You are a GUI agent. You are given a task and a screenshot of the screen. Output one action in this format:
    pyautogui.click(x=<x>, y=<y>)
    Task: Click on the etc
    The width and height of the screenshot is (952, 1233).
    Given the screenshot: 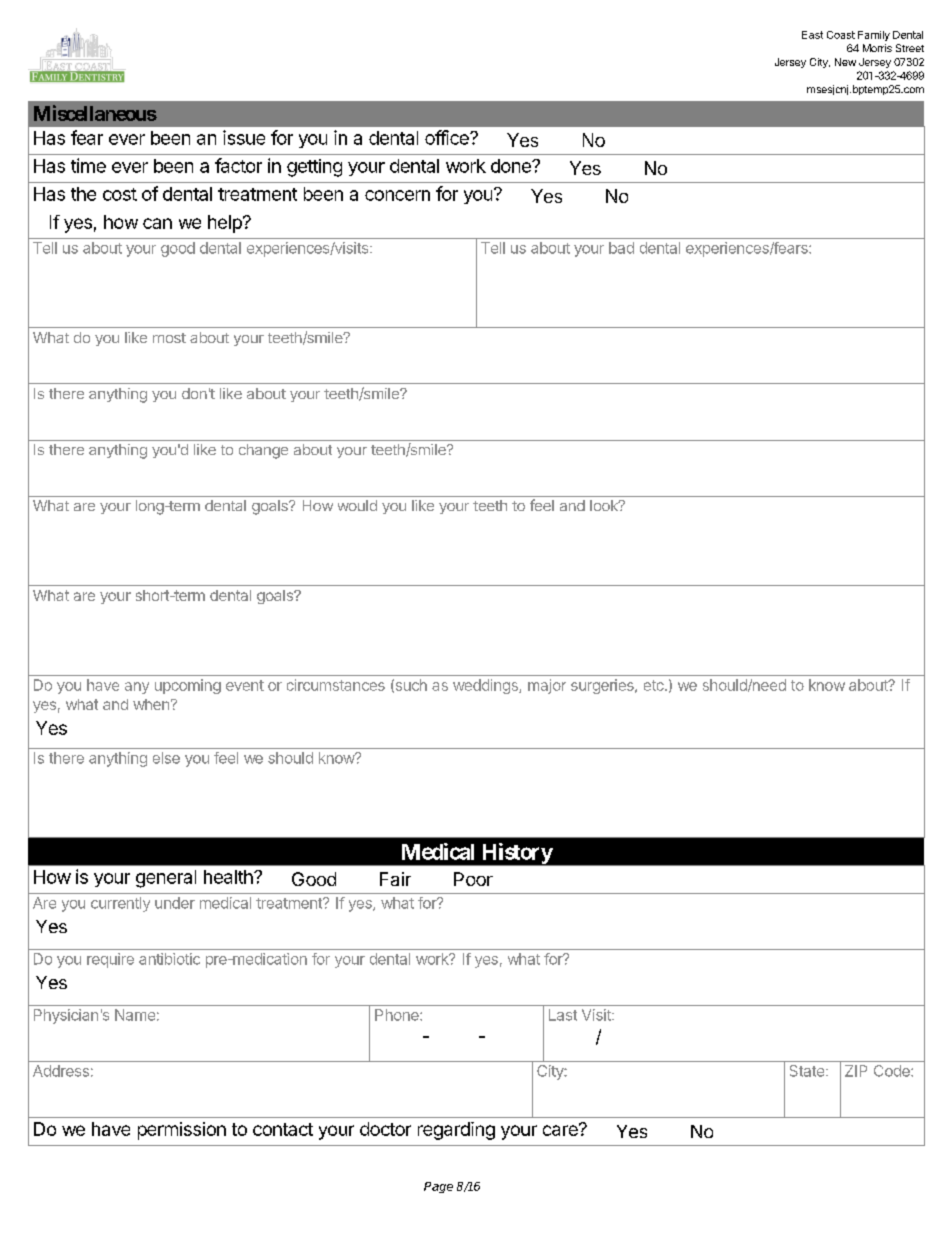 What is the action you would take?
    pyautogui.click(x=655, y=685)
